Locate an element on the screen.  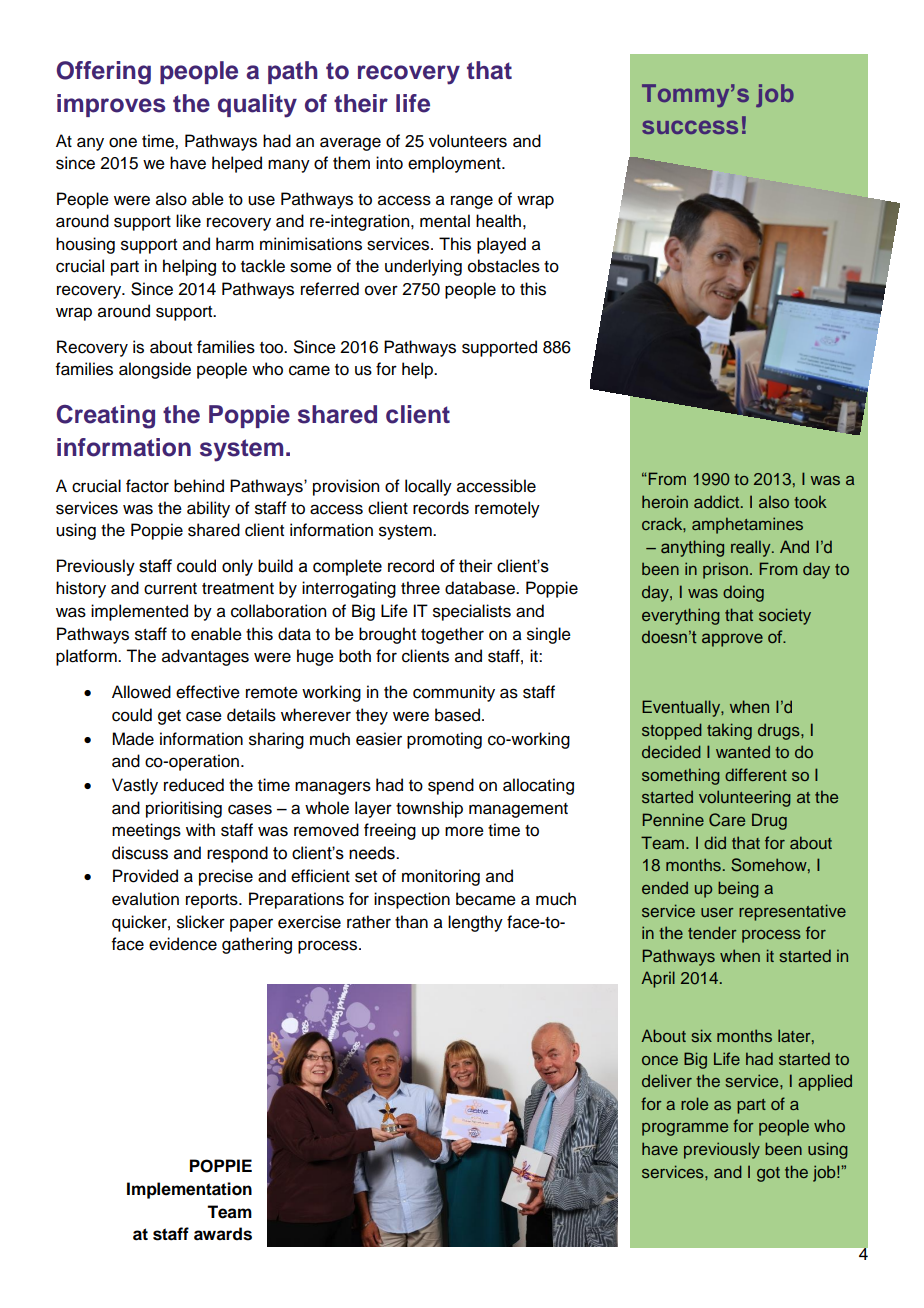
slicker is located at coordinates (201, 922).
